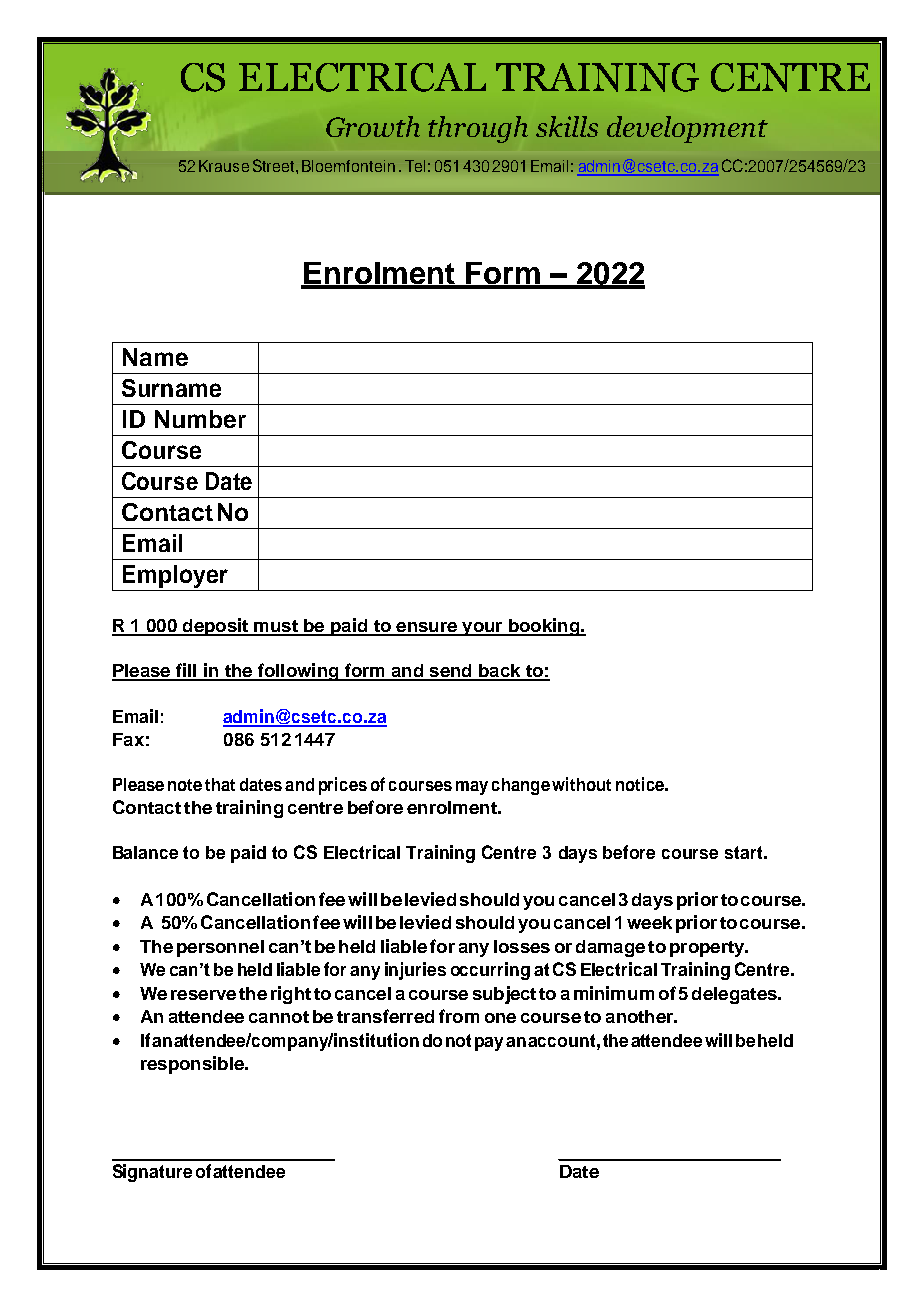  What do you see at coordinates (385, 1016) in the screenshot?
I see `transferred` at bounding box center [385, 1016].
